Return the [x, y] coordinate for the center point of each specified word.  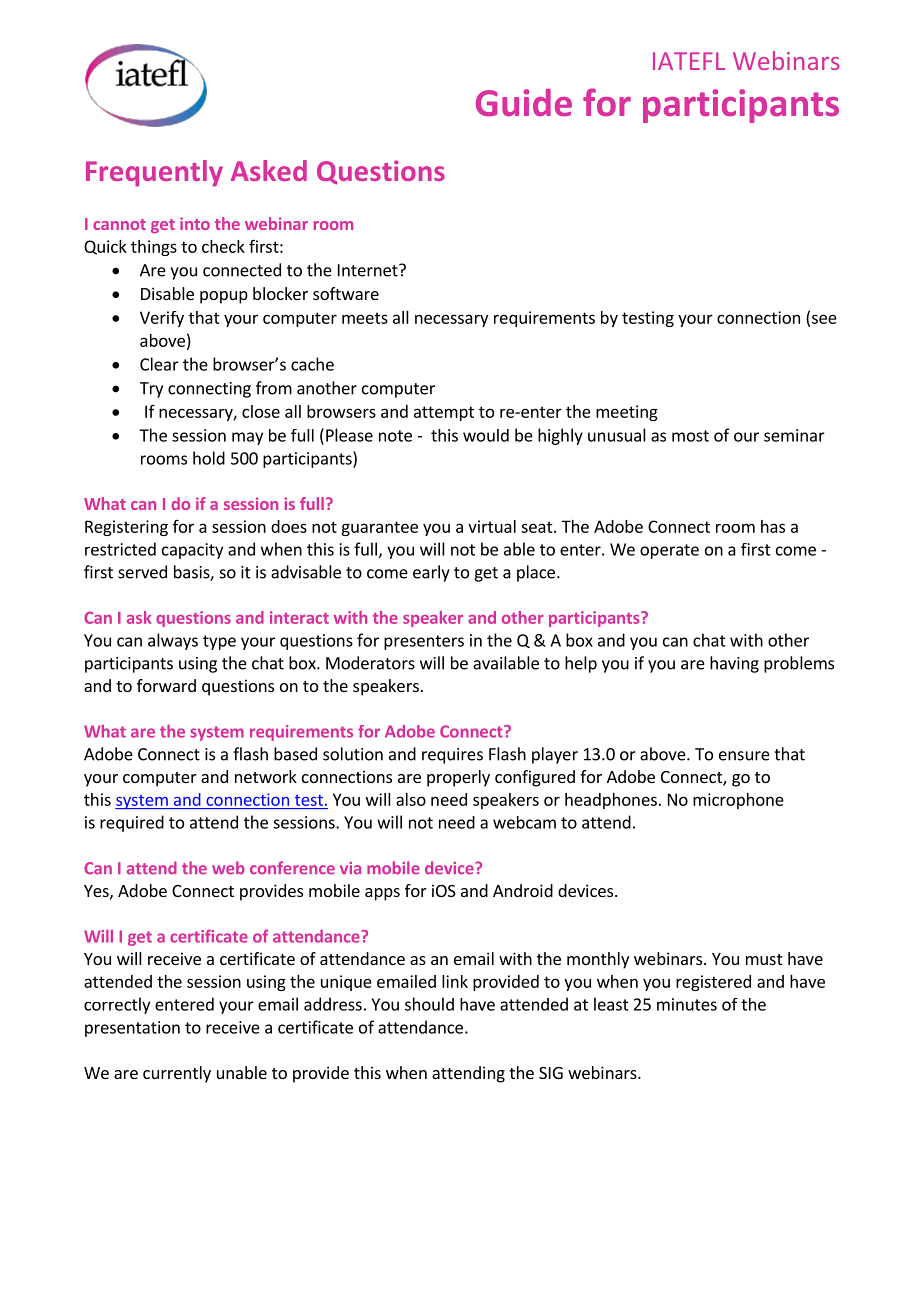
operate [669, 551]
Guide [524, 103]
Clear [159, 364]
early [431, 573]
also [411, 799]
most [690, 436]
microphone [738, 801]
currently [177, 1074]
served [142, 572]
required [132, 823]
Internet [369, 270]
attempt [444, 413]
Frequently [154, 173]
